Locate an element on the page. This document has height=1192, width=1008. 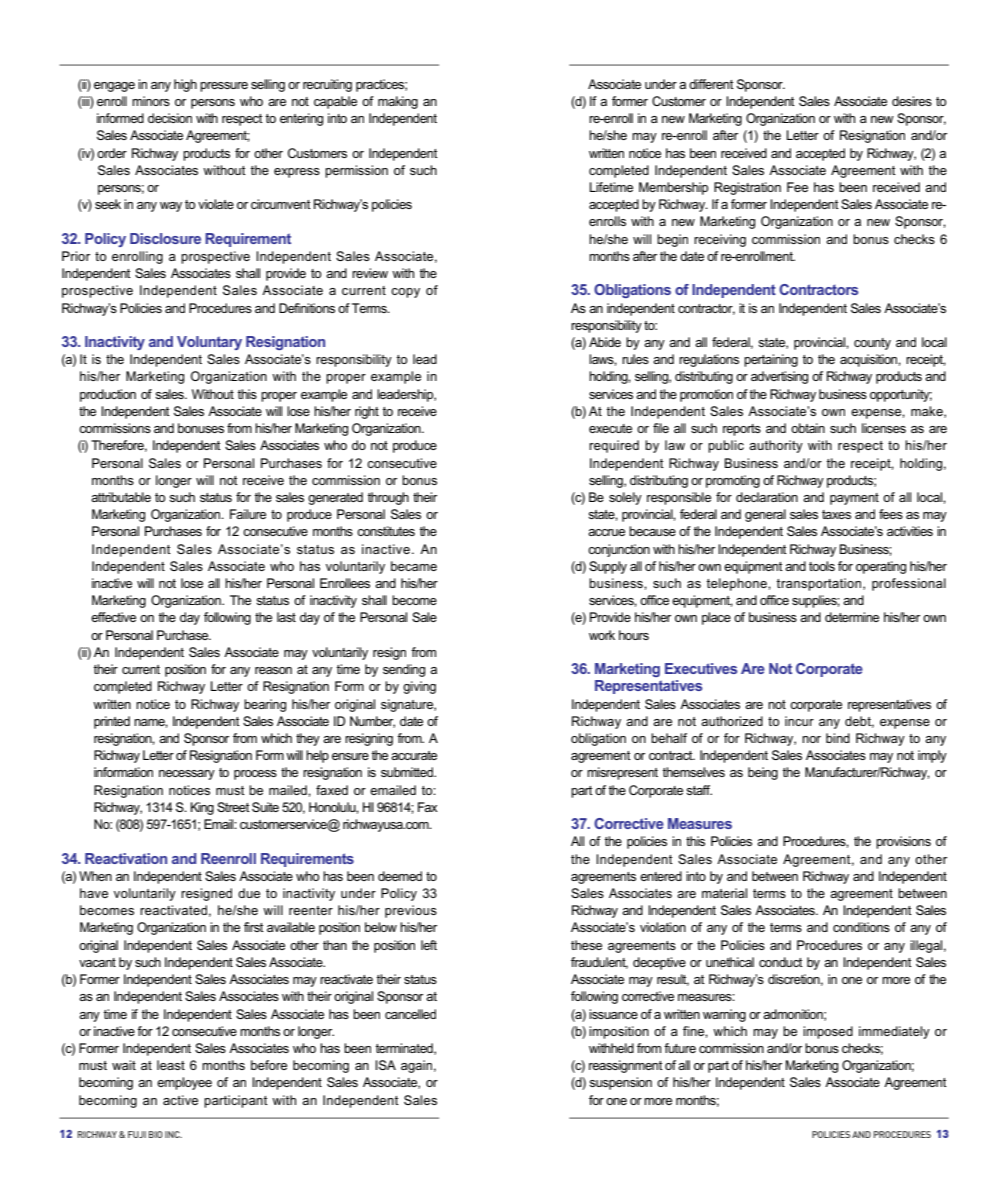
imposed is located at coordinates (828, 1032).
